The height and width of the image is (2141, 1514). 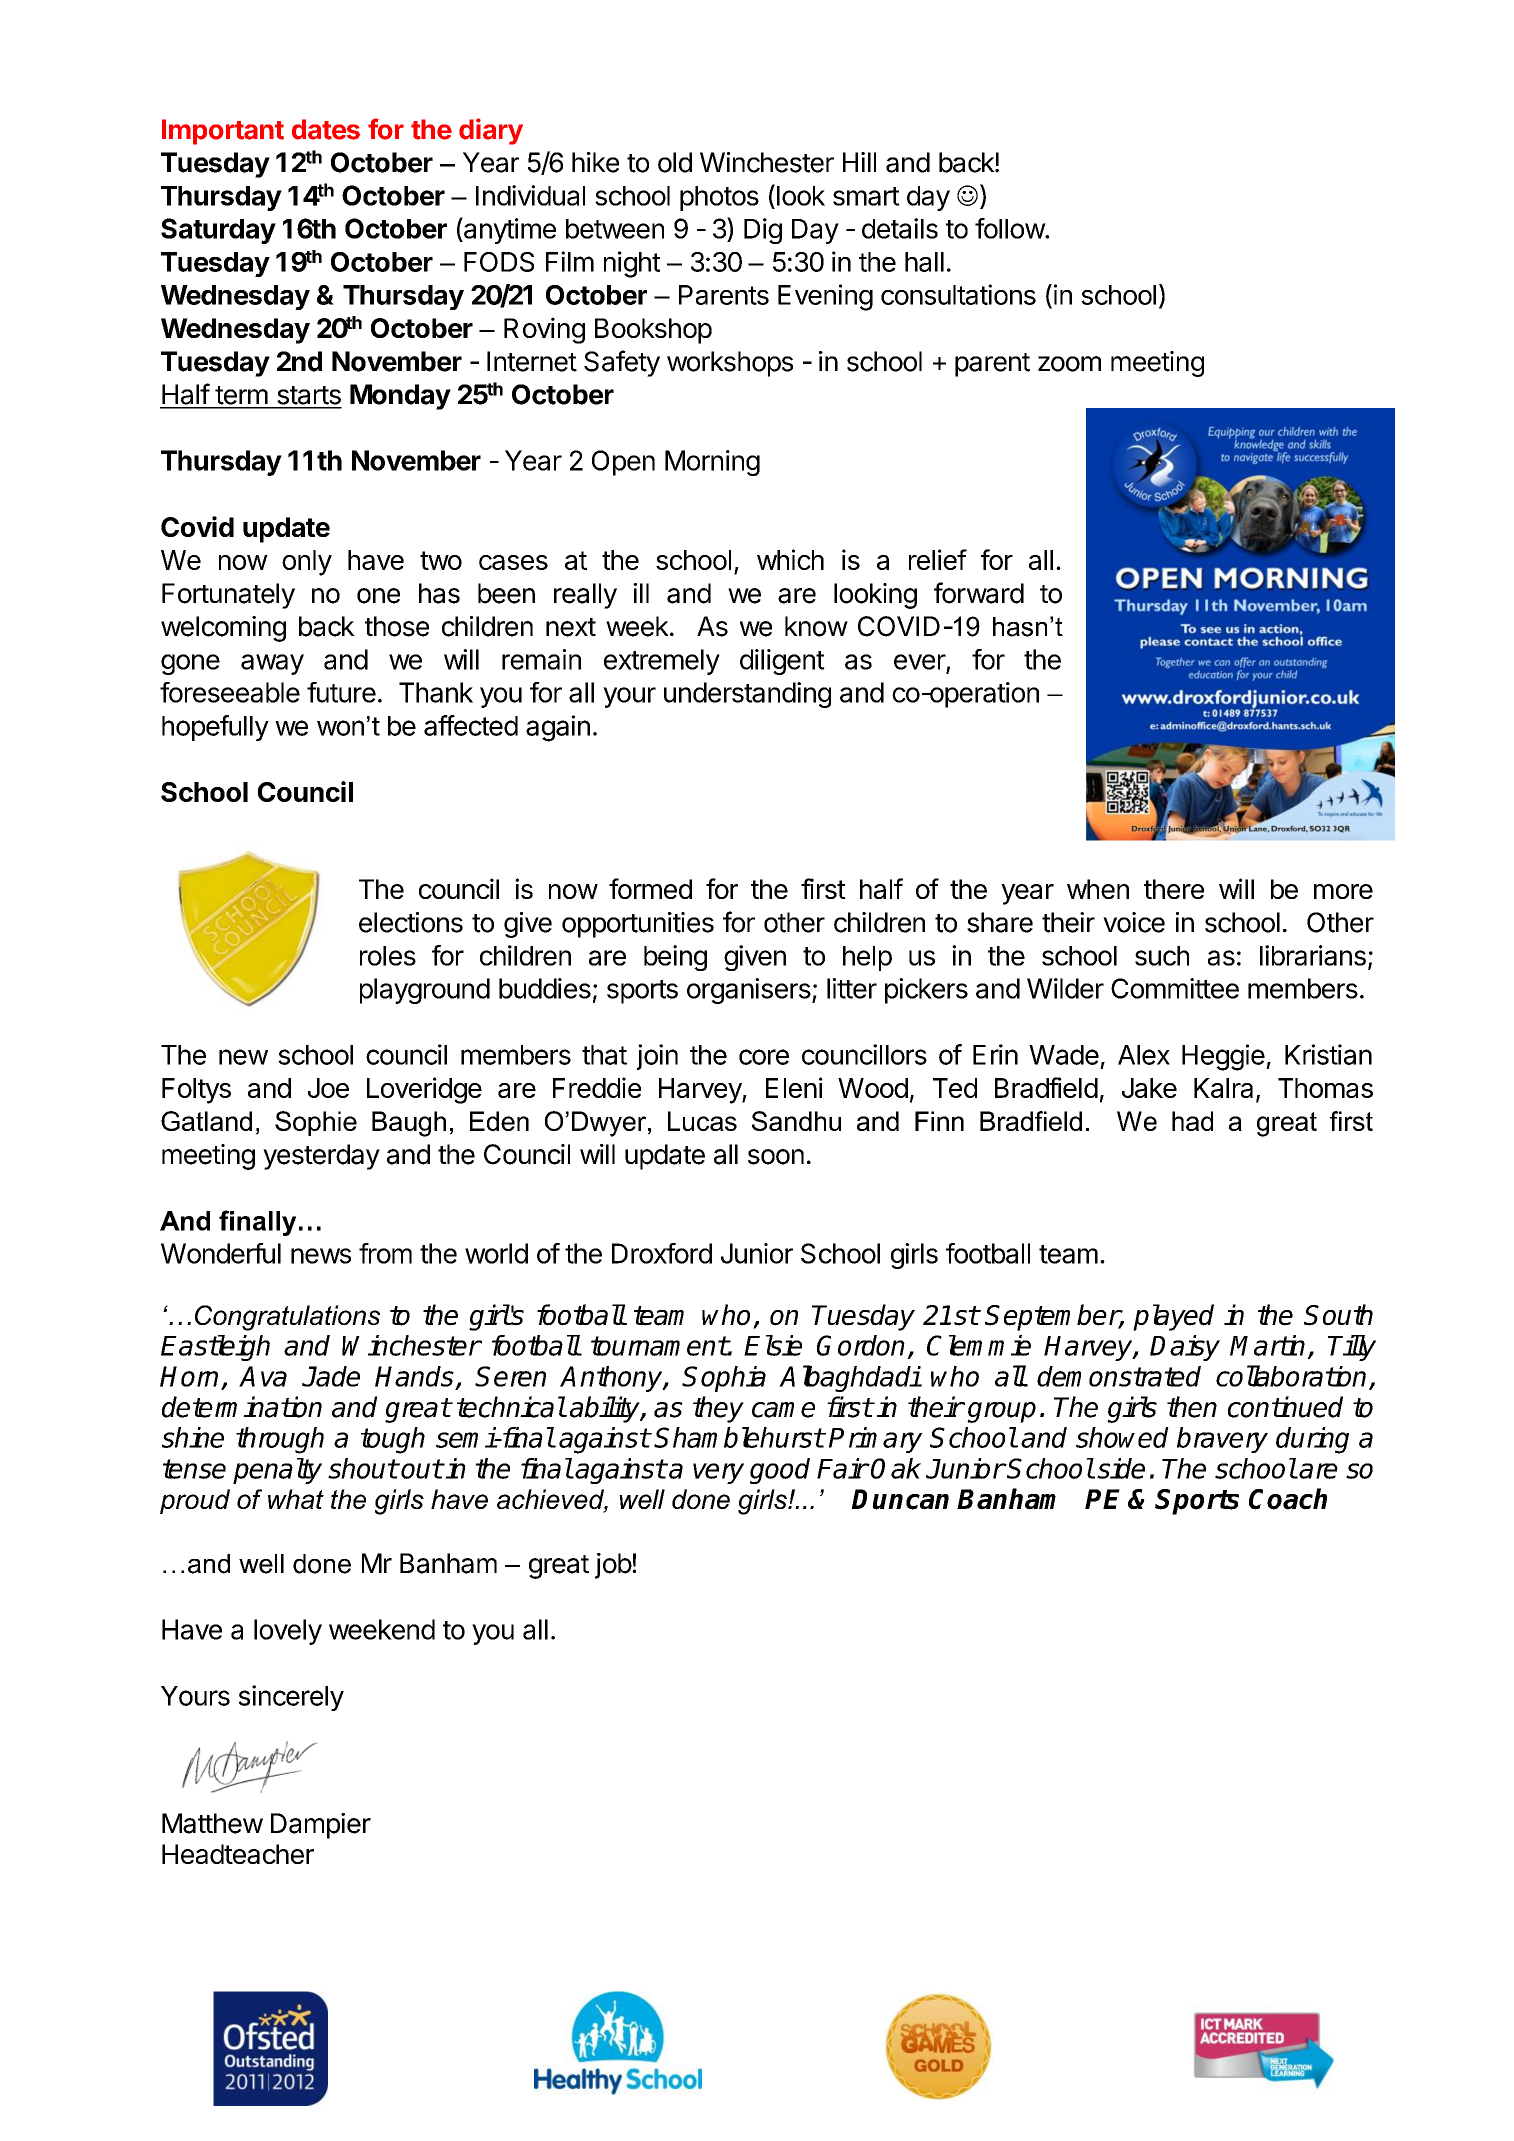 I want to click on dates, so click(x=326, y=129).
